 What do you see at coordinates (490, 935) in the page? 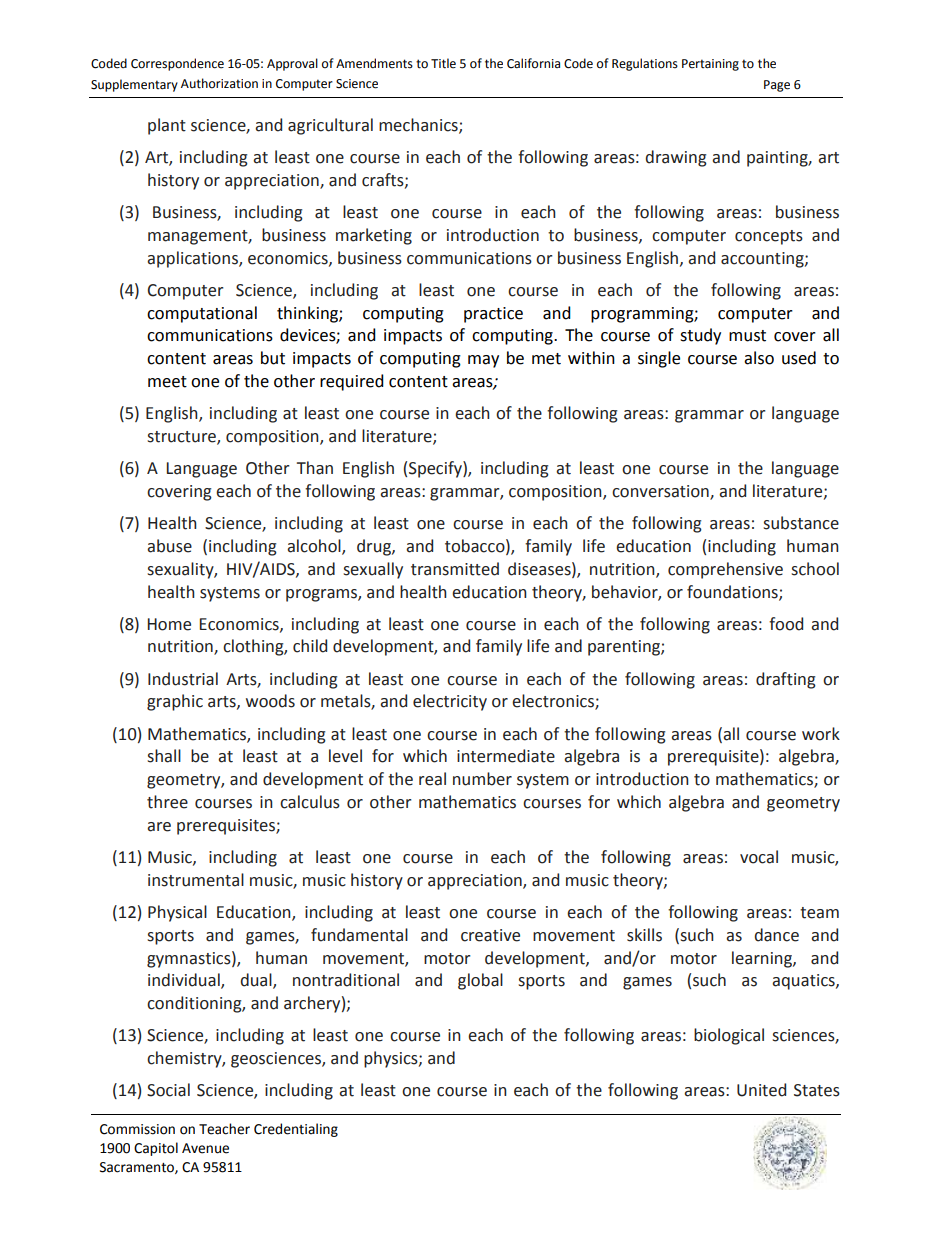
I see `creative` at bounding box center [490, 935].
